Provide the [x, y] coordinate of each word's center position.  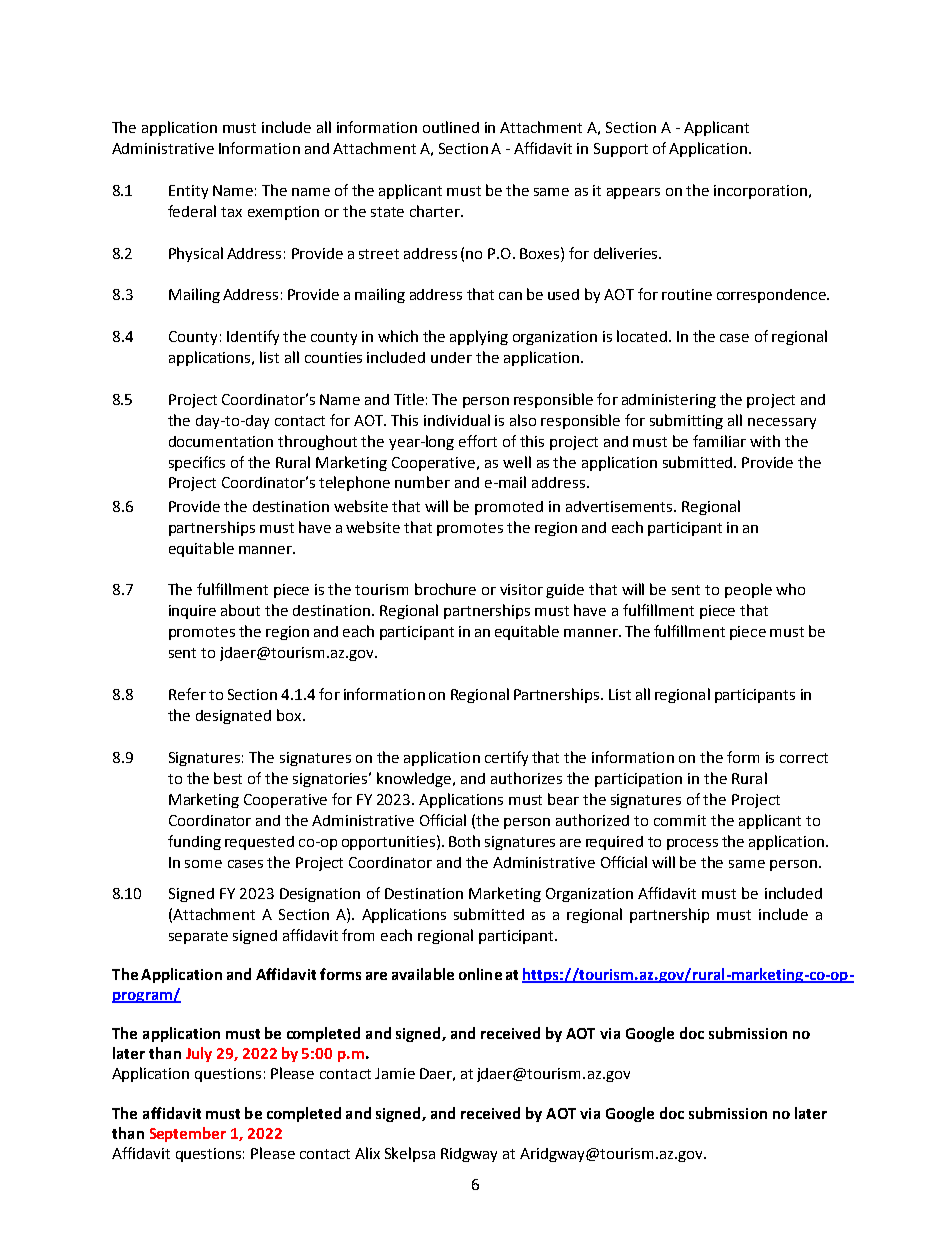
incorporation [760, 192]
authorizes [526, 778]
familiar [719, 441]
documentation [221, 441]
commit [680, 820]
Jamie [395, 1073]
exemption [283, 213]
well [517, 462]
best [228, 778]
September [188, 1134]
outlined [451, 127]
